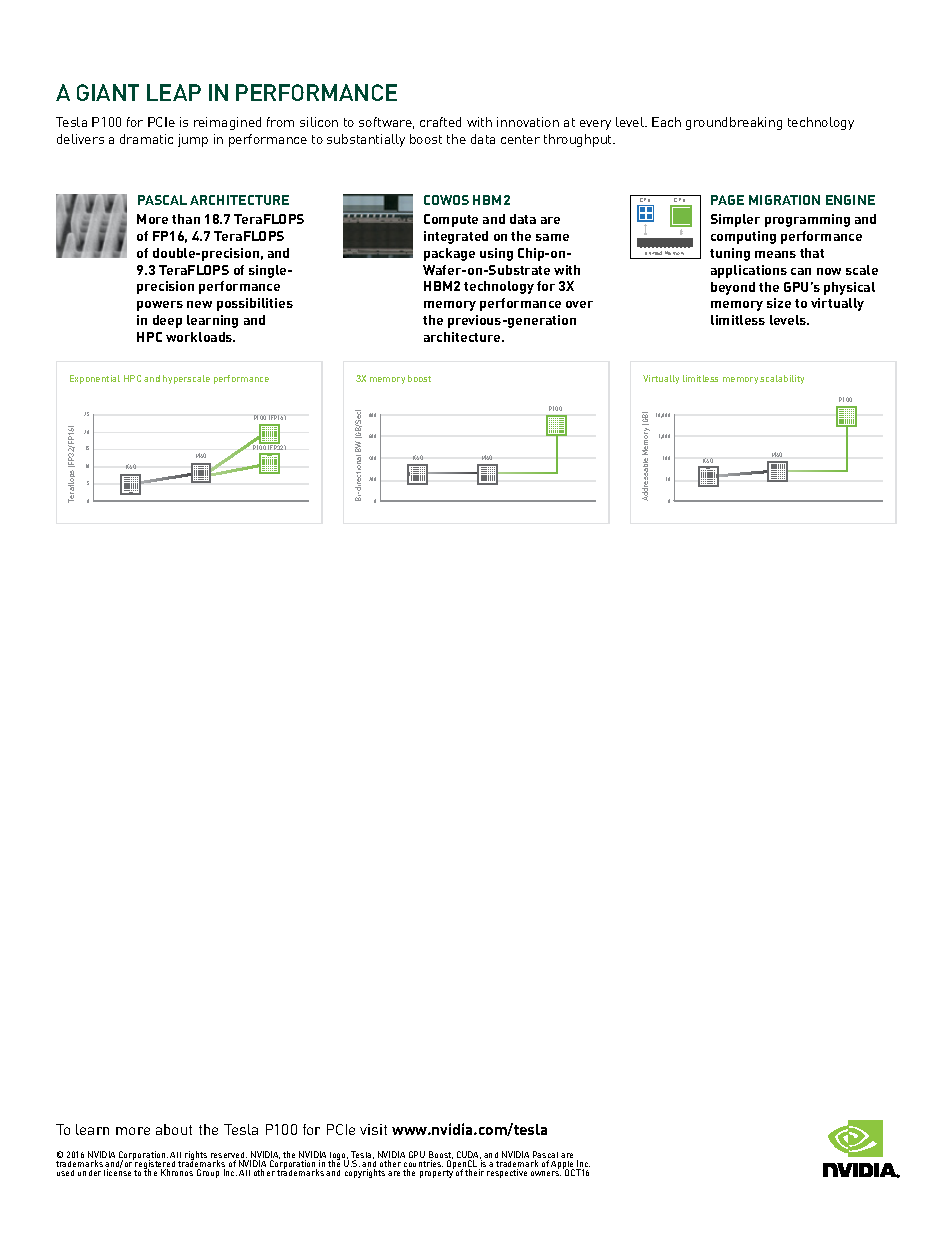 The image size is (952, 1233). Describe the element at coordinates (469, 1156) in the screenshot. I see `CUDA` at that location.
